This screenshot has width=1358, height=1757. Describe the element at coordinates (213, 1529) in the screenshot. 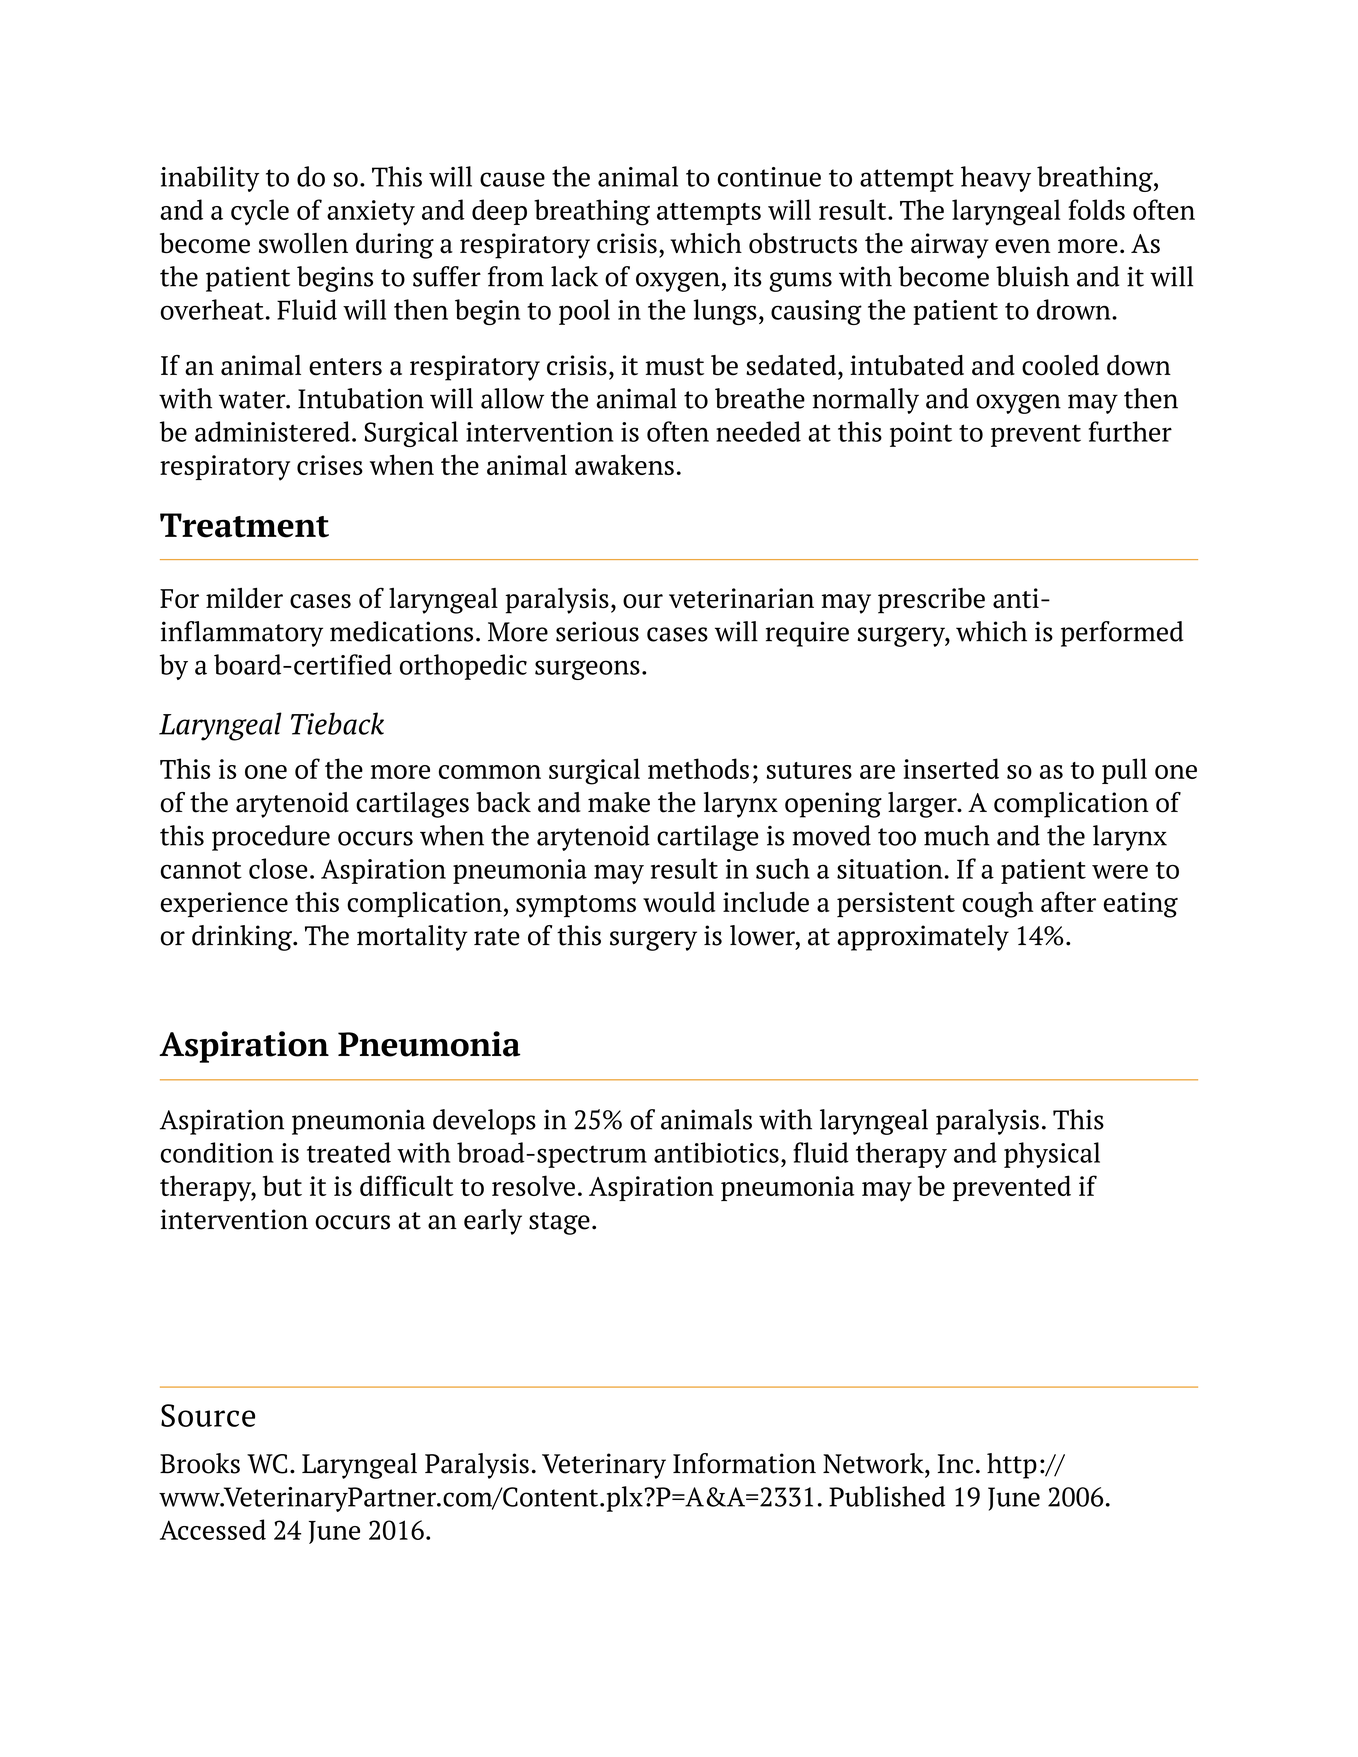

I see `Accessed` at that location.
